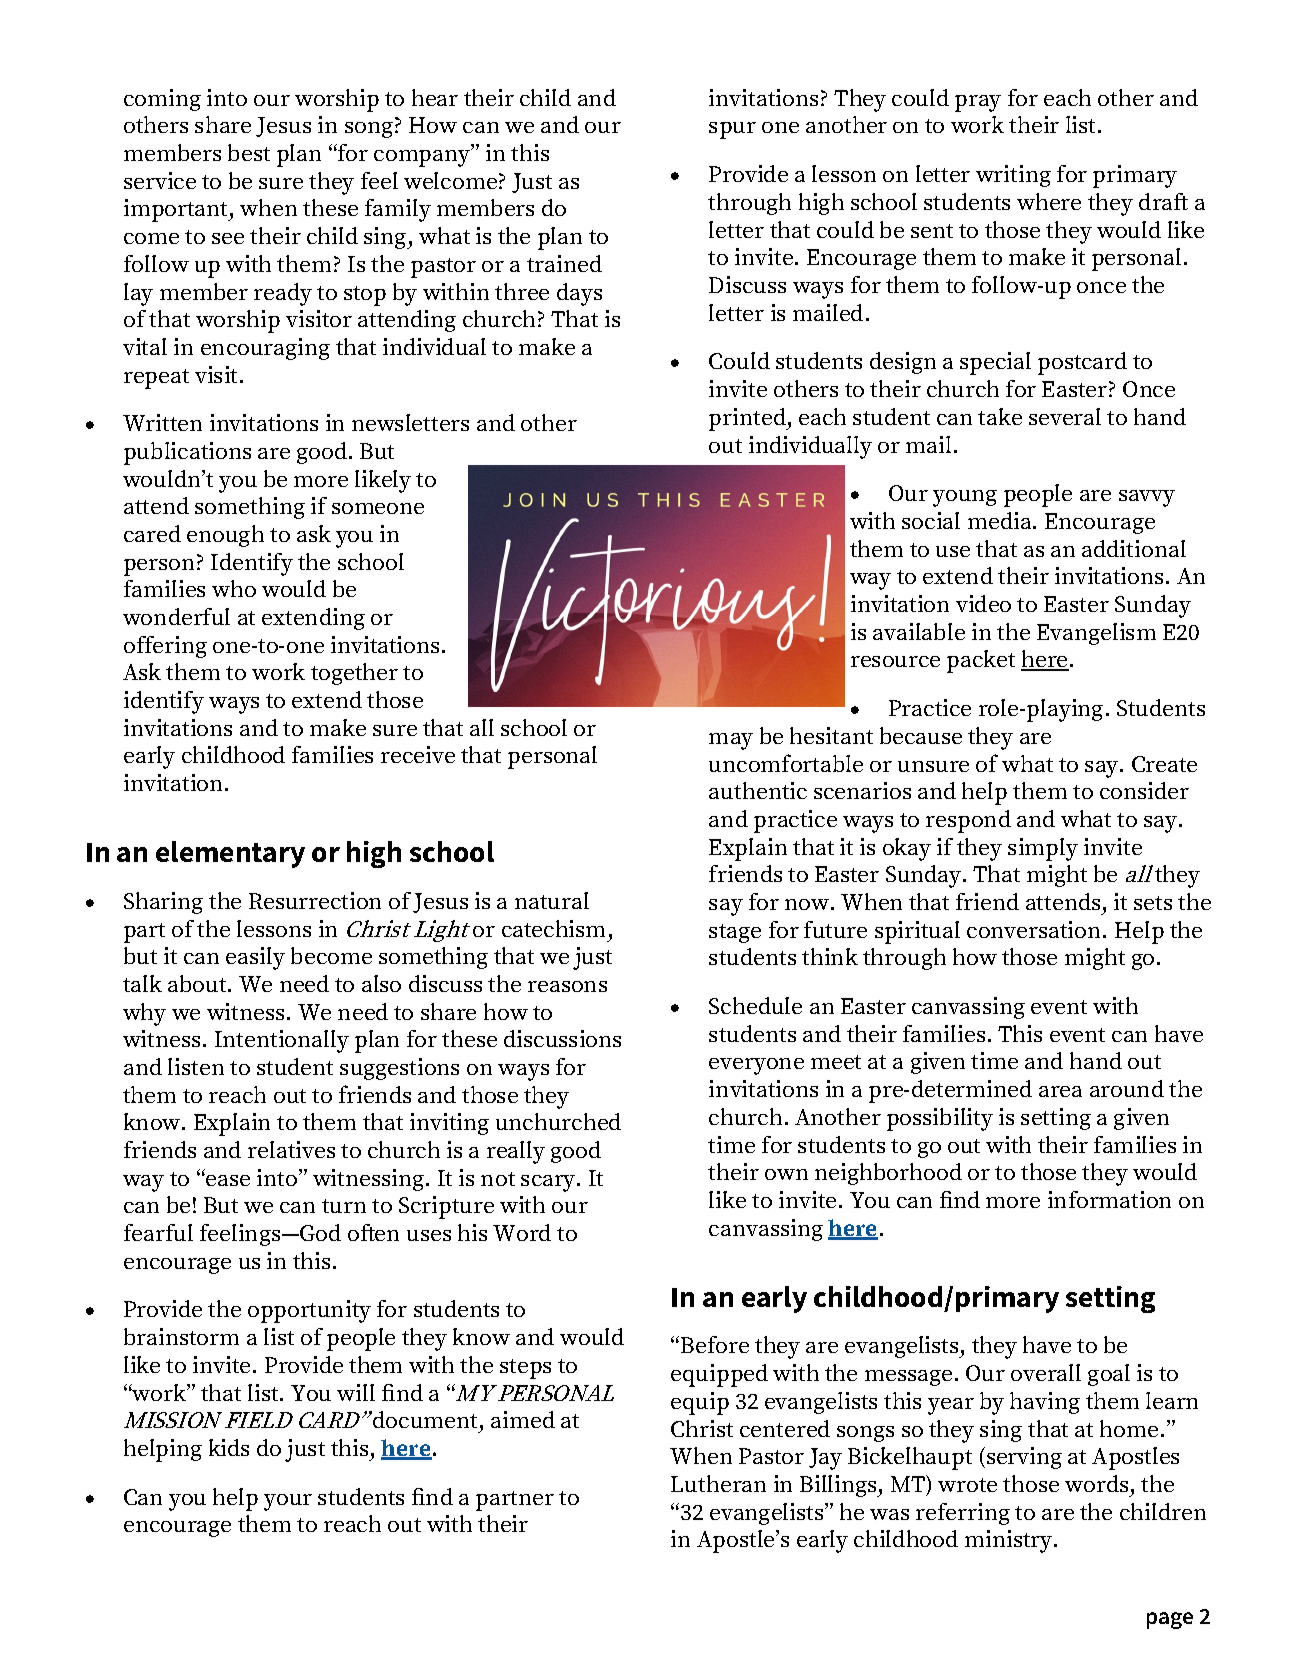 This page has width=1293, height=1674. What do you see at coordinates (354, 674) in the page?
I see `together` at bounding box center [354, 674].
